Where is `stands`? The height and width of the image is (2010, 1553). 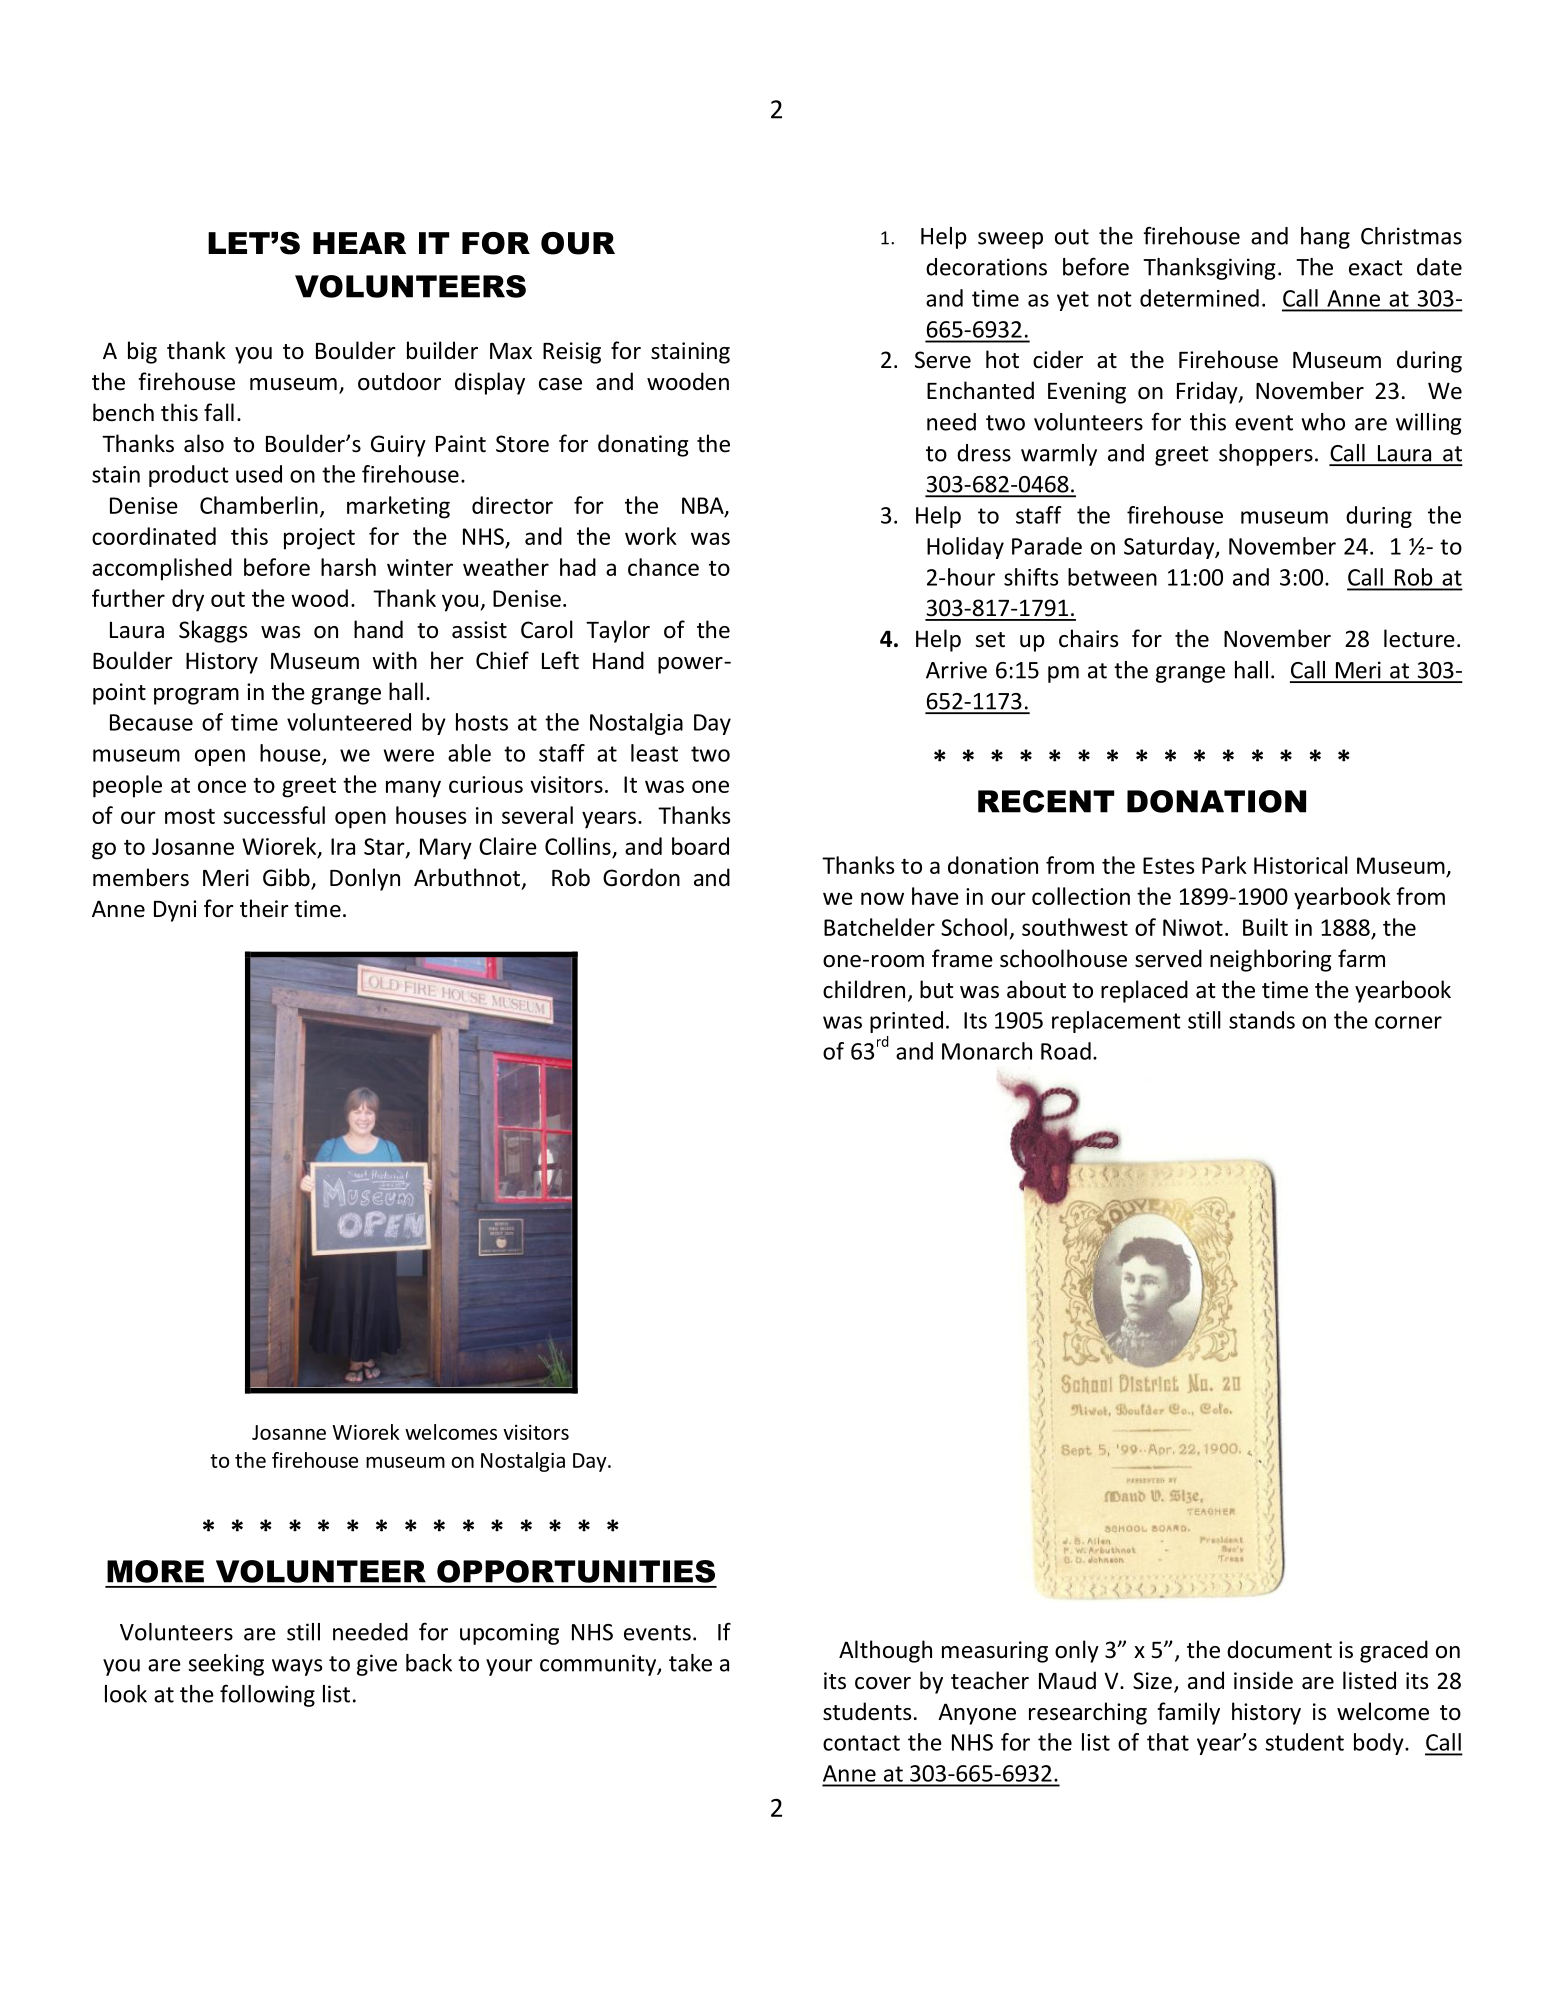
stands is located at coordinates (1262, 1020).
